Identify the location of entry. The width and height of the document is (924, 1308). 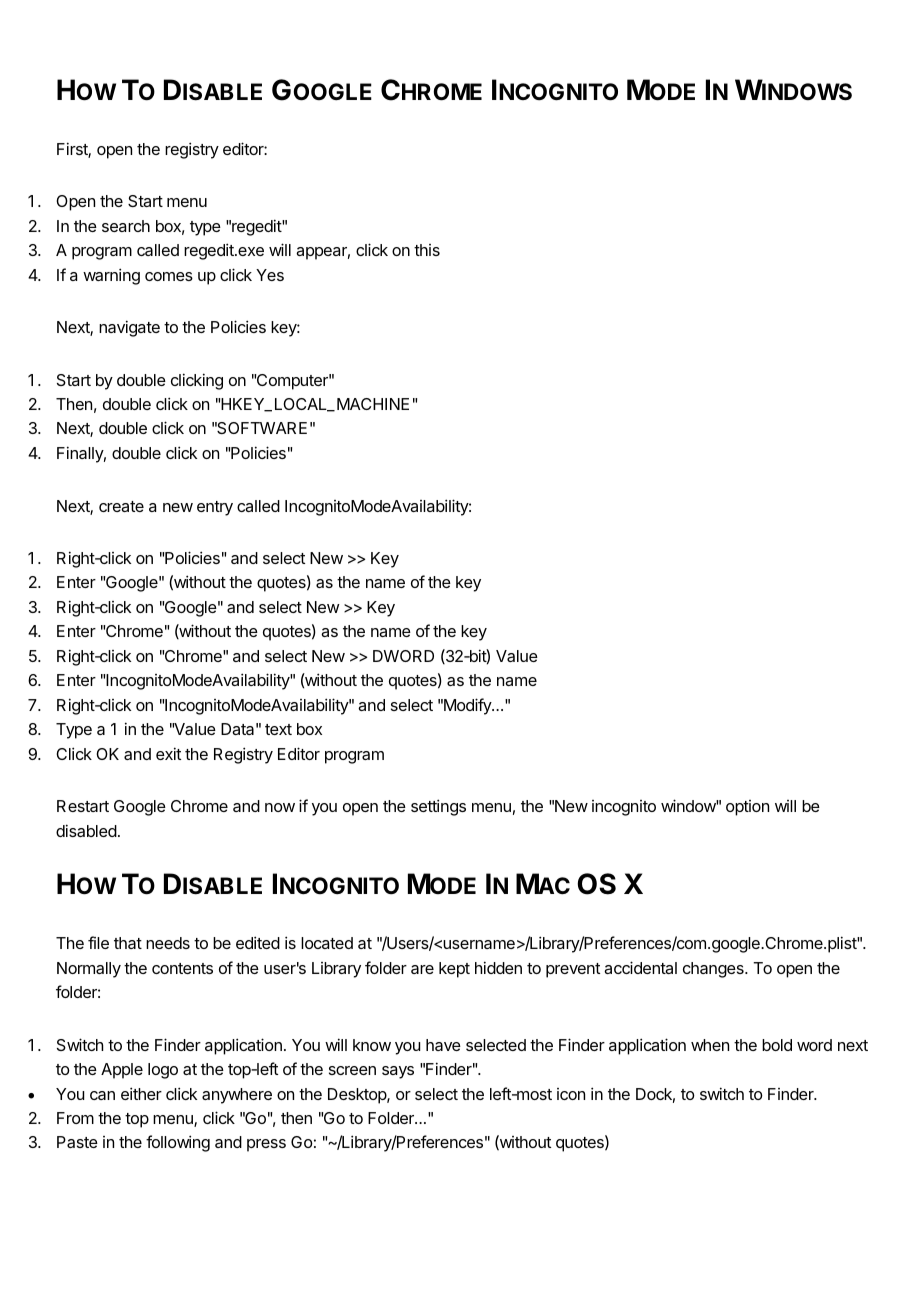
(215, 508).
